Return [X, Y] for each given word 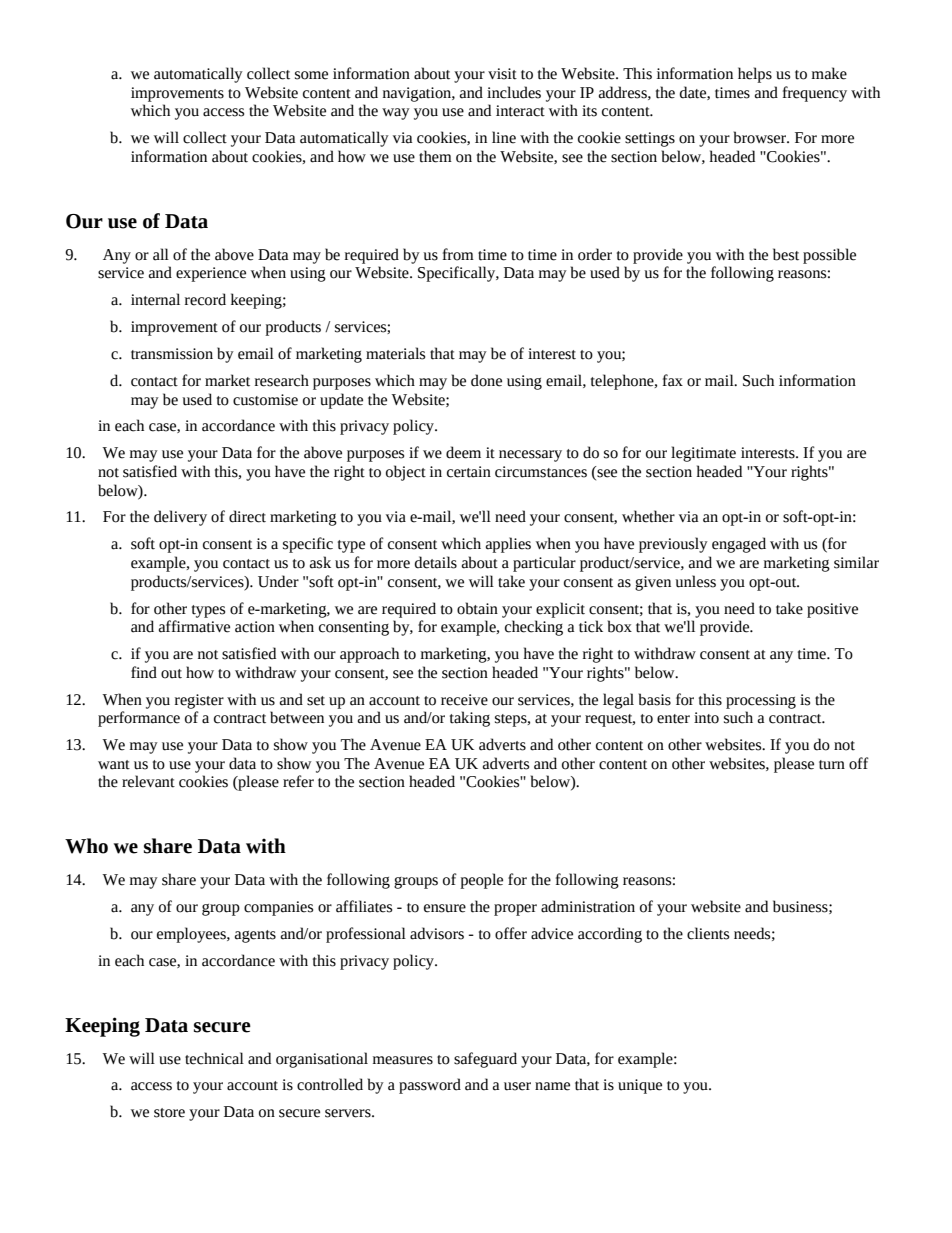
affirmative [194, 626]
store [169, 1113]
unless [695, 581]
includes [514, 92]
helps [755, 75]
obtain [477, 608]
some [311, 75]
